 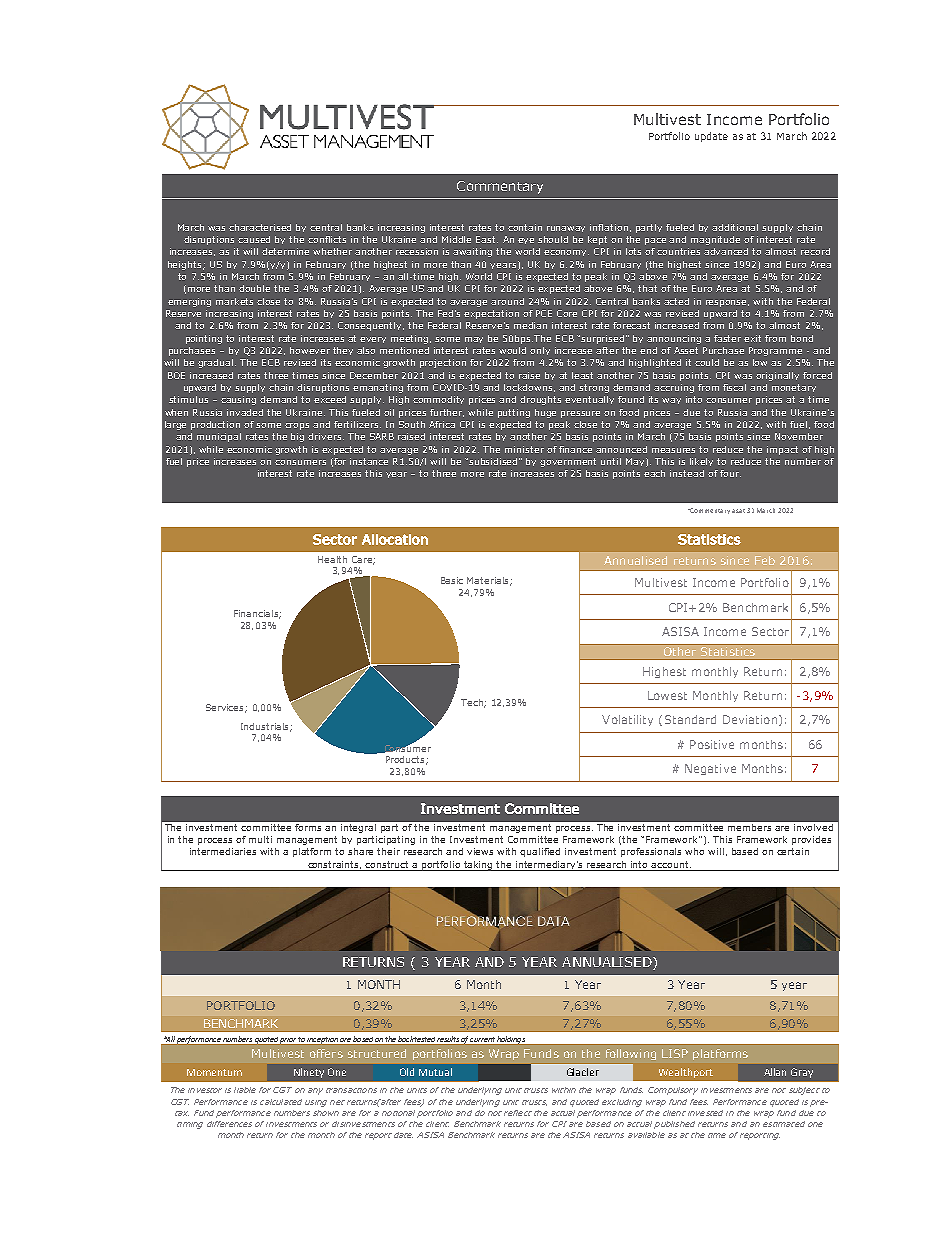 I want to click on Momentum, so click(x=214, y=1072).
